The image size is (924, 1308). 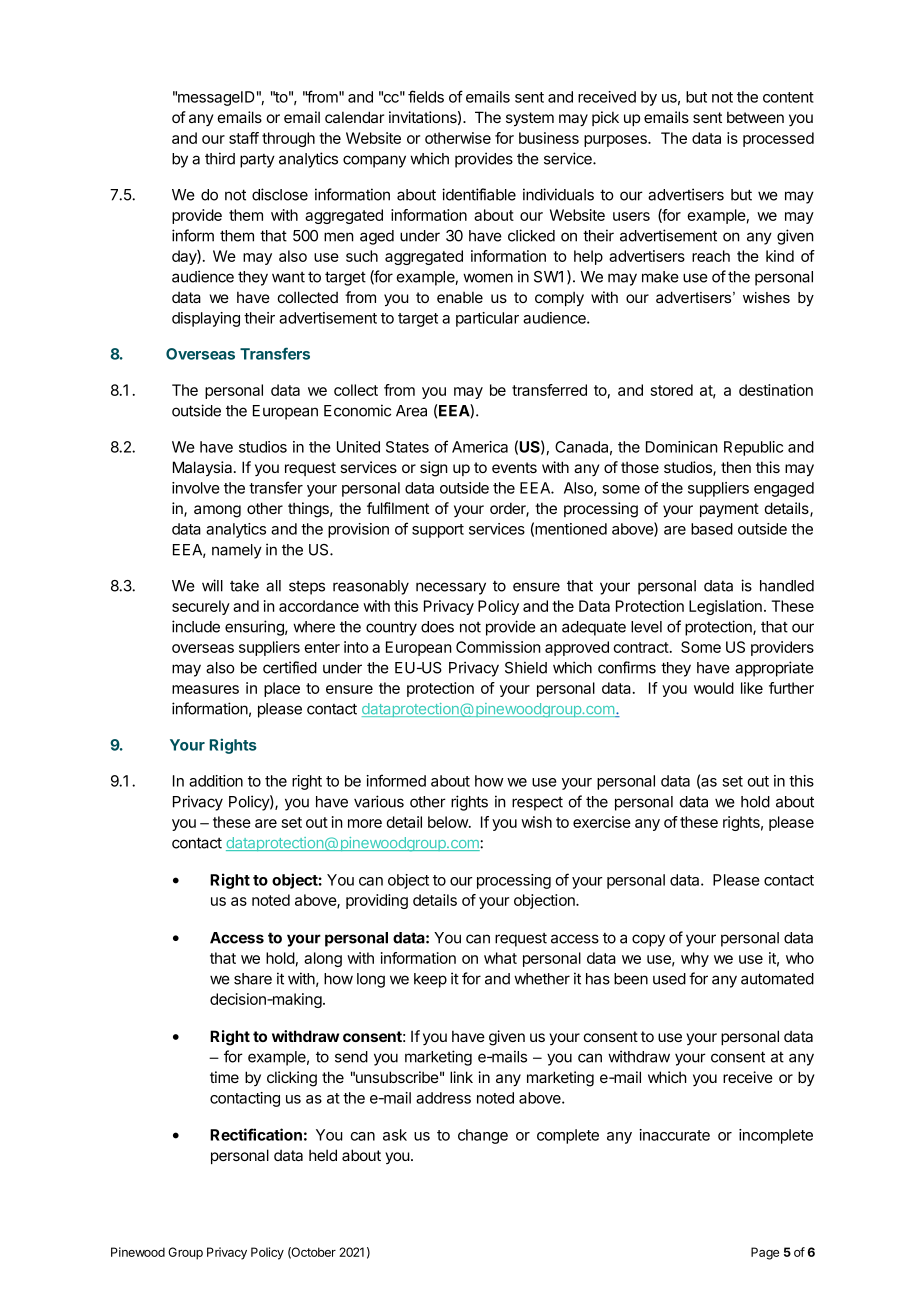 I want to click on destination, so click(x=776, y=390).
